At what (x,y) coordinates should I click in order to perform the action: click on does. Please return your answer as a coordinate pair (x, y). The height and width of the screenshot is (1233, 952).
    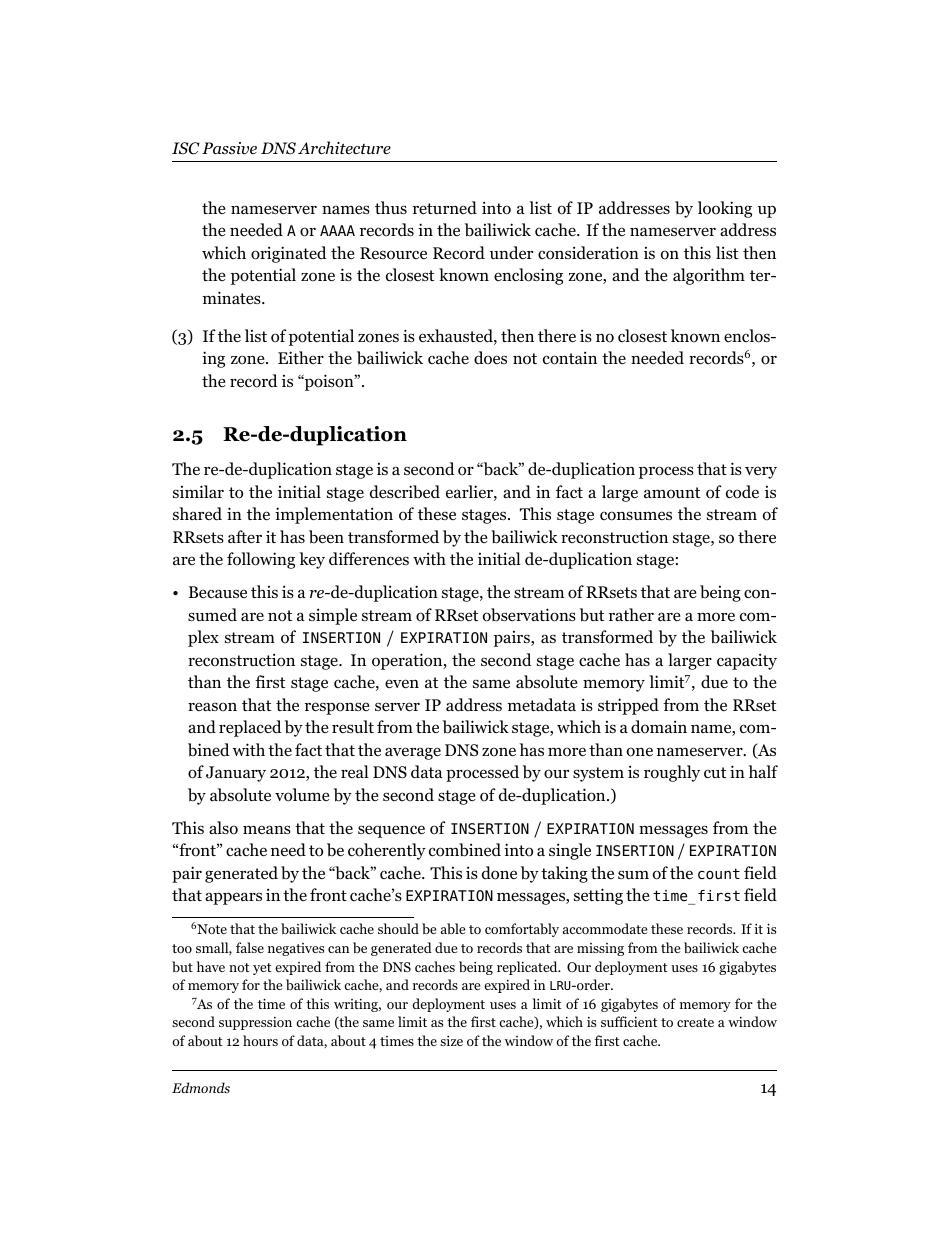
    Looking at the image, I should click on (490, 358).
